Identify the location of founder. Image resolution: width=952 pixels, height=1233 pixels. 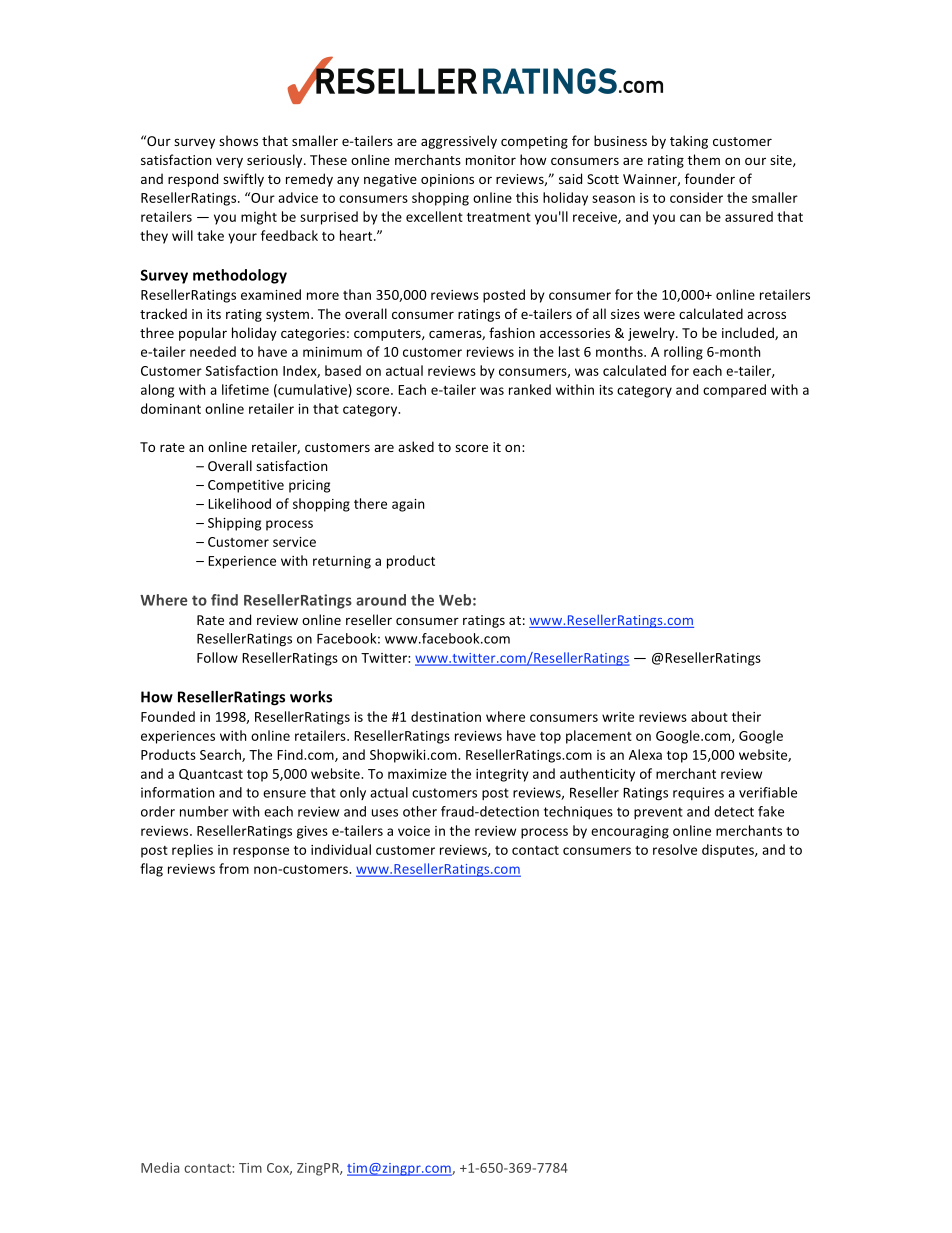
(710, 178).
